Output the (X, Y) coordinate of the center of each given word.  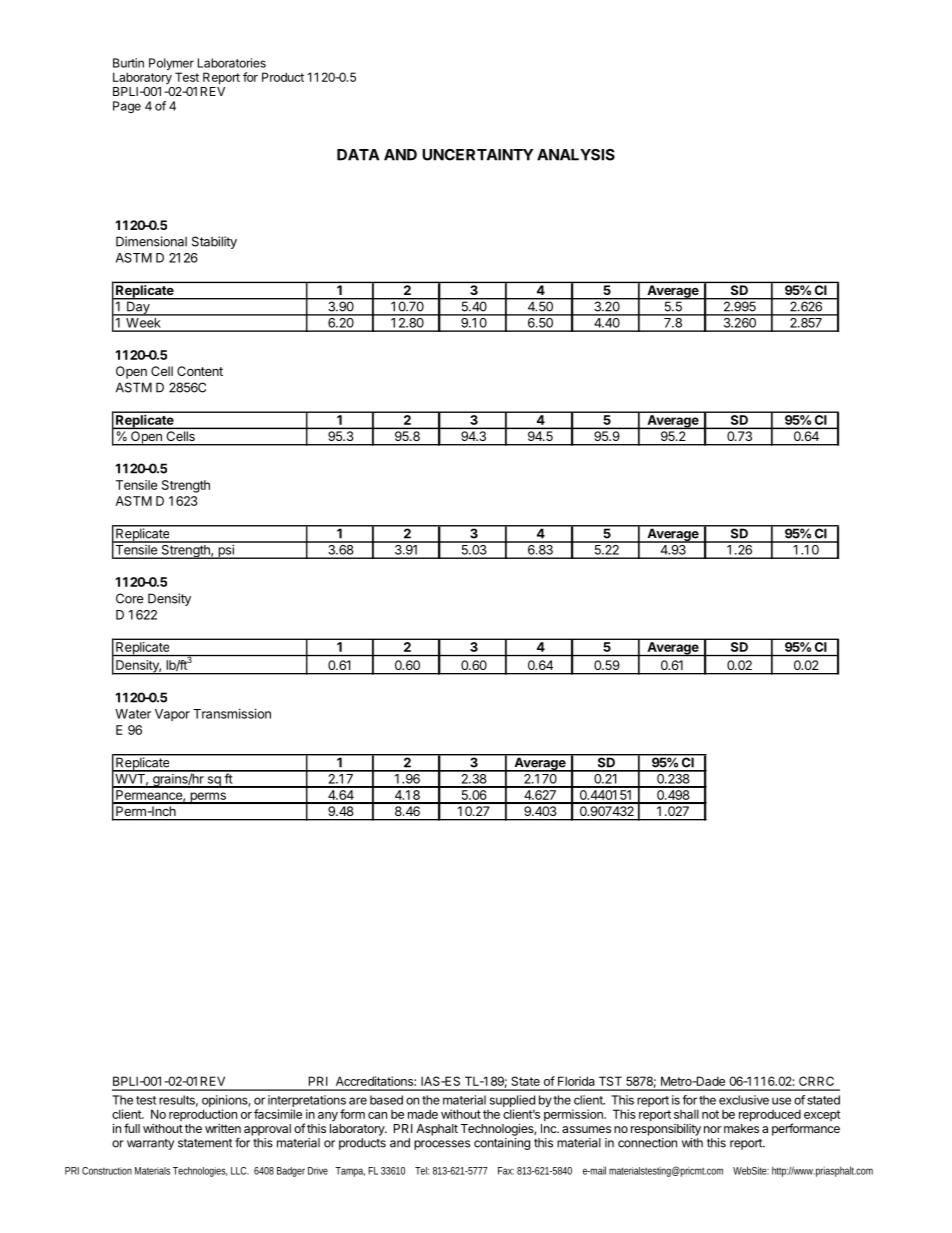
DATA (358, 155)
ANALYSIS (576, 155)
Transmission (232, 713)
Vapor (172, 715)
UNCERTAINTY (477, 155)
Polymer (171, 65)
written (223, 1128)
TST (610, 1081)
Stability (214, 242)
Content (200, 371)
